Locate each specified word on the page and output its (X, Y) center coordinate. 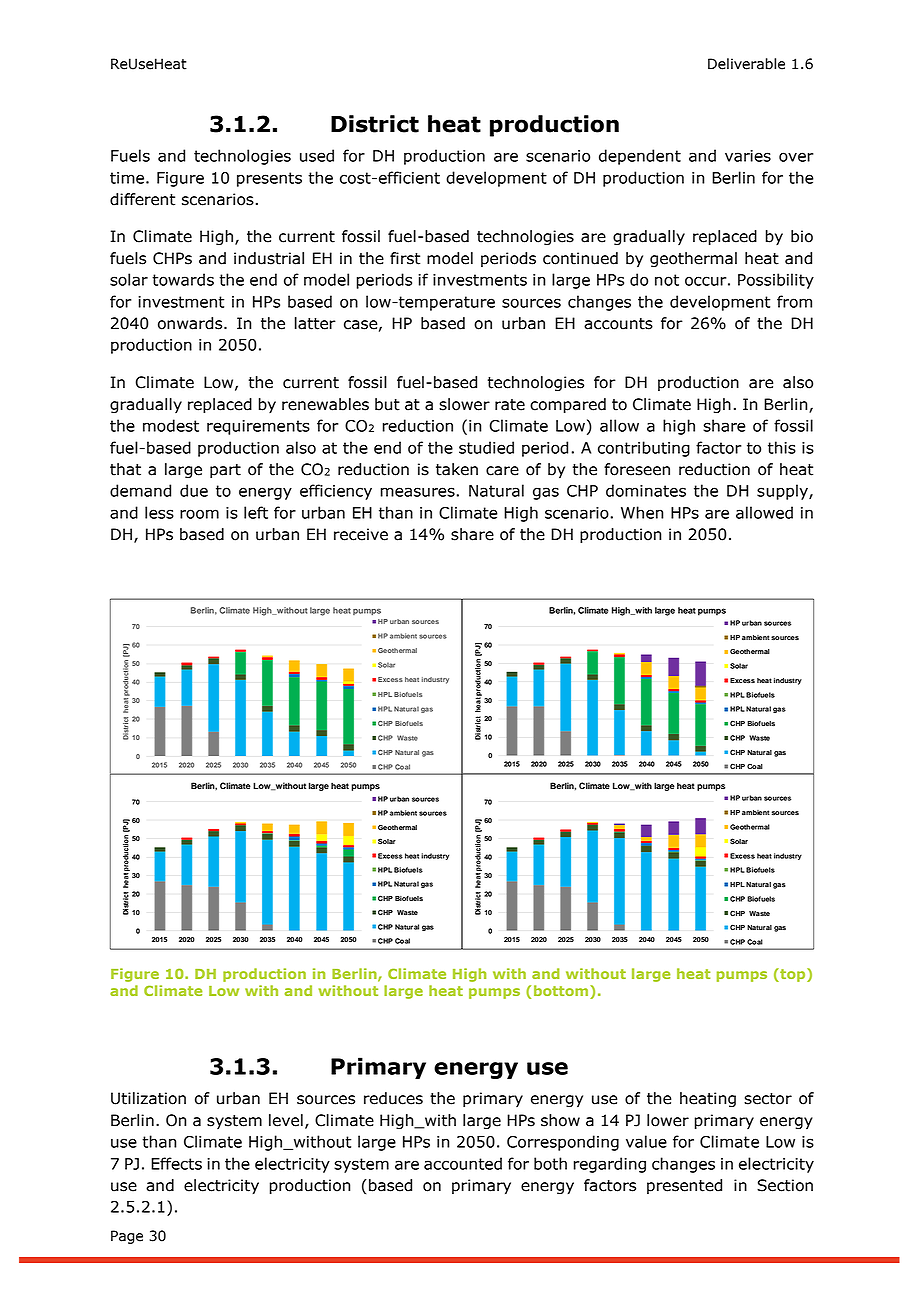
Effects (176, 1163)
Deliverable (746, 64)
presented (684, 1186)
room (199, 514)
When (642, 512)
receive (361, 534)
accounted (463, 1163)
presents (269, 179)
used (317, 155)
